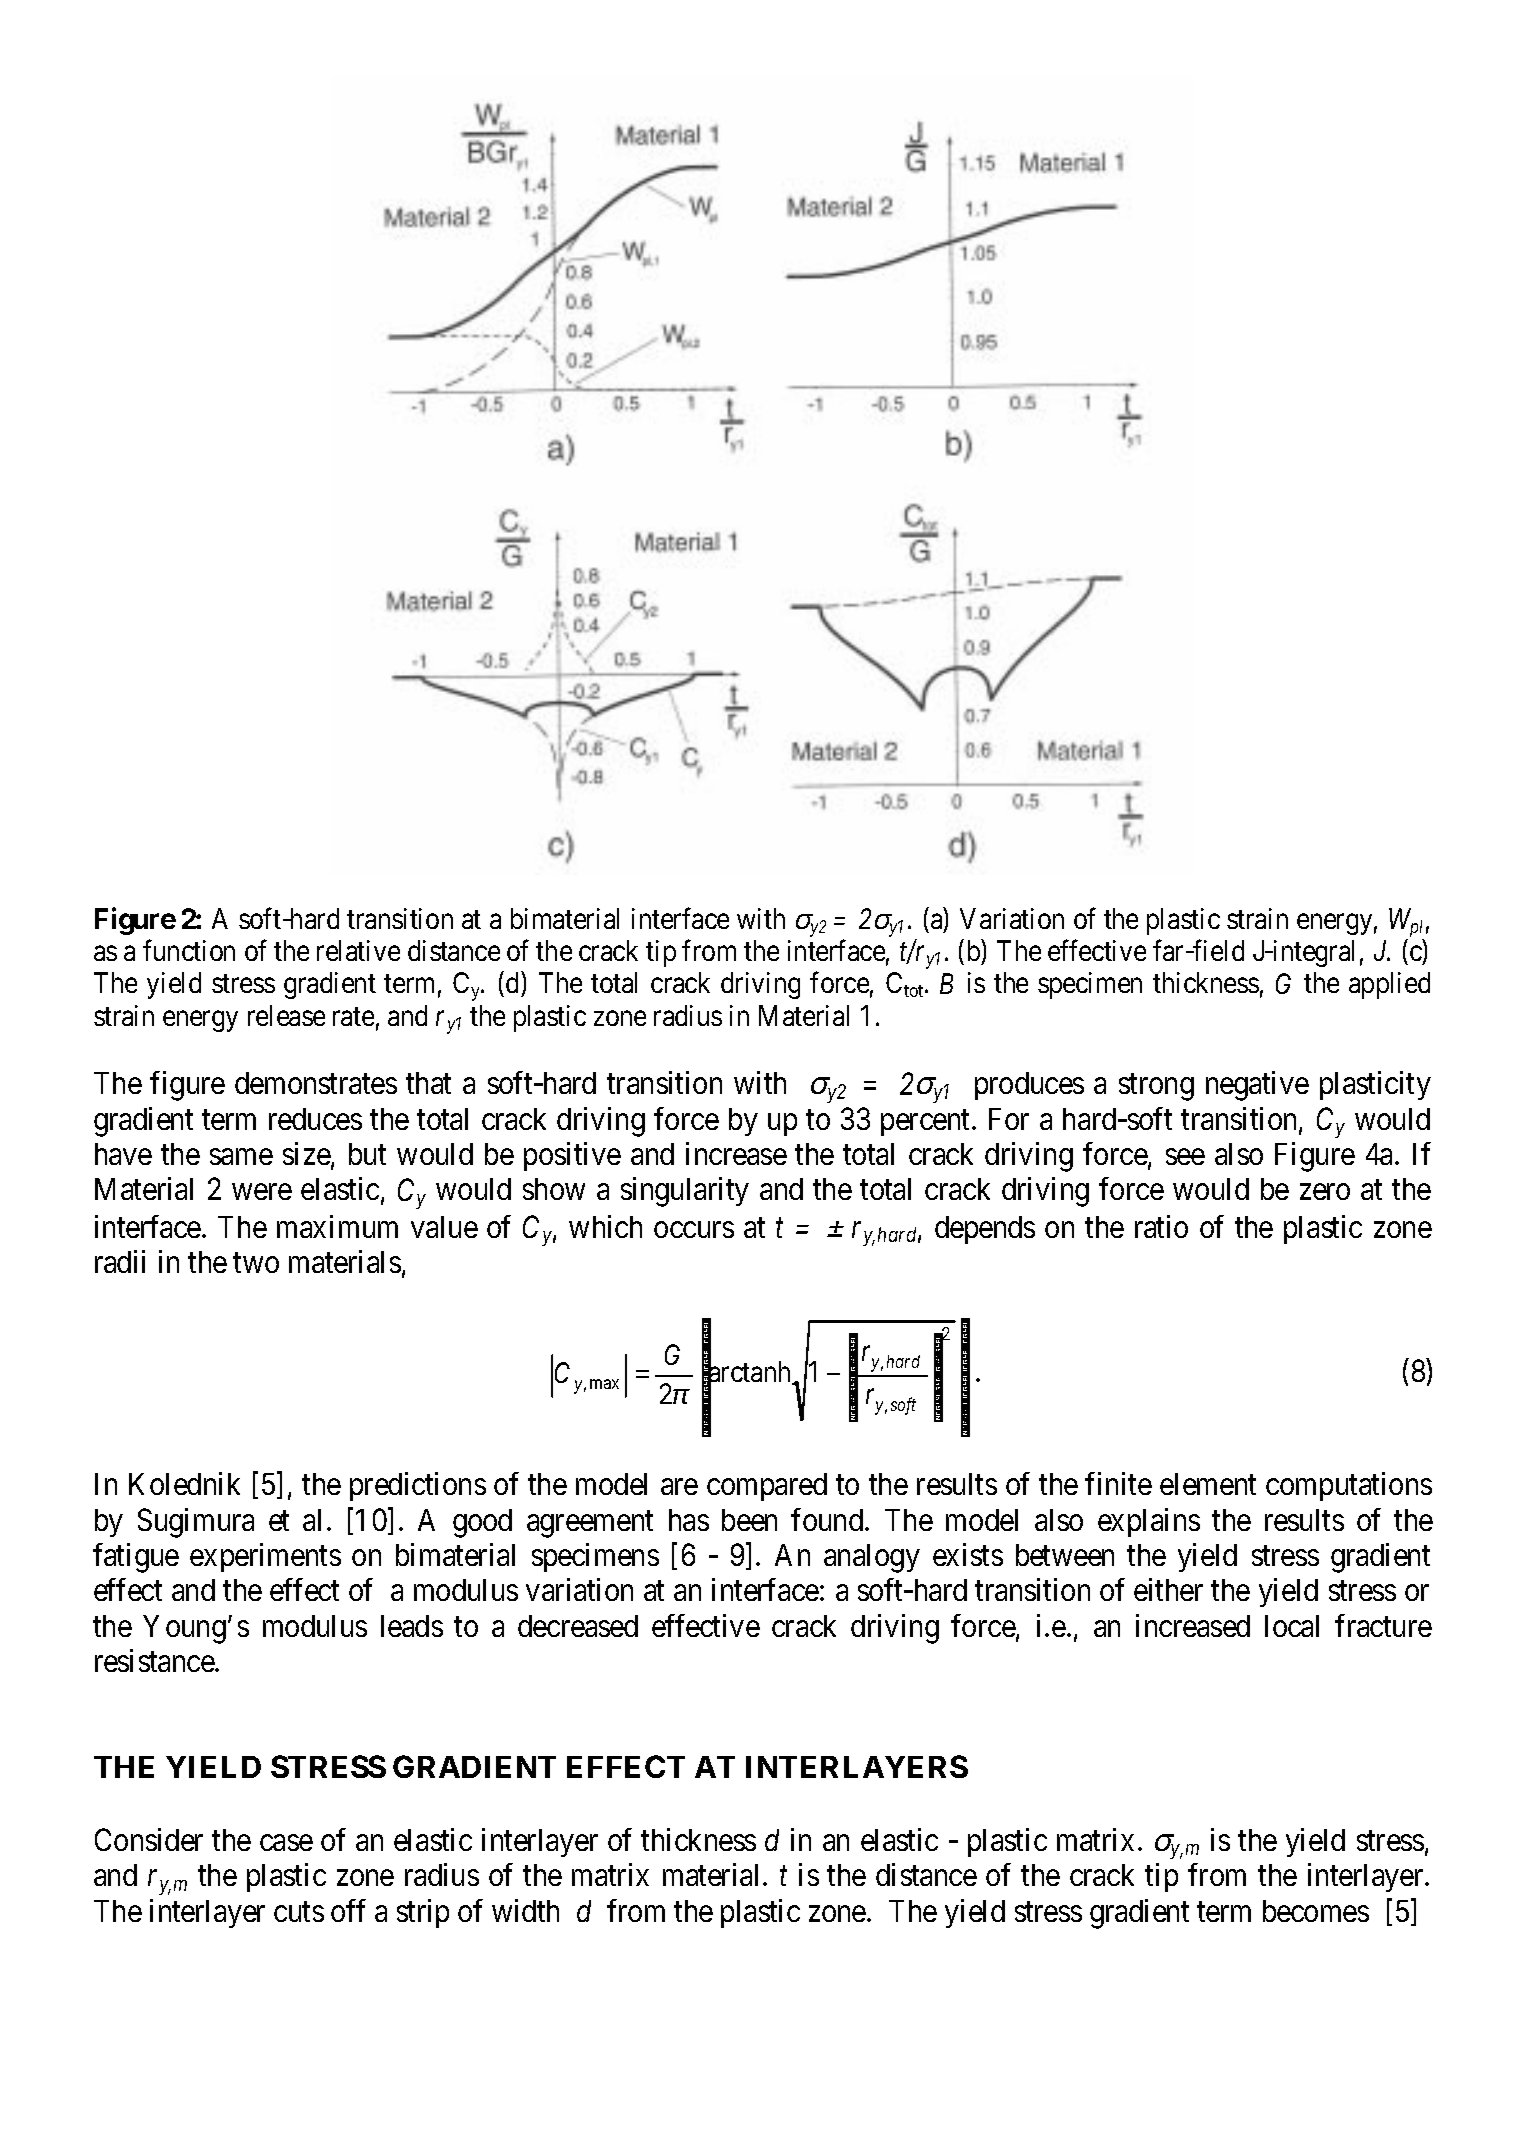 This image has width=1523, height=2155. Describe the element at coordinates (262, 1192) in the image. I see `were` at that location.
